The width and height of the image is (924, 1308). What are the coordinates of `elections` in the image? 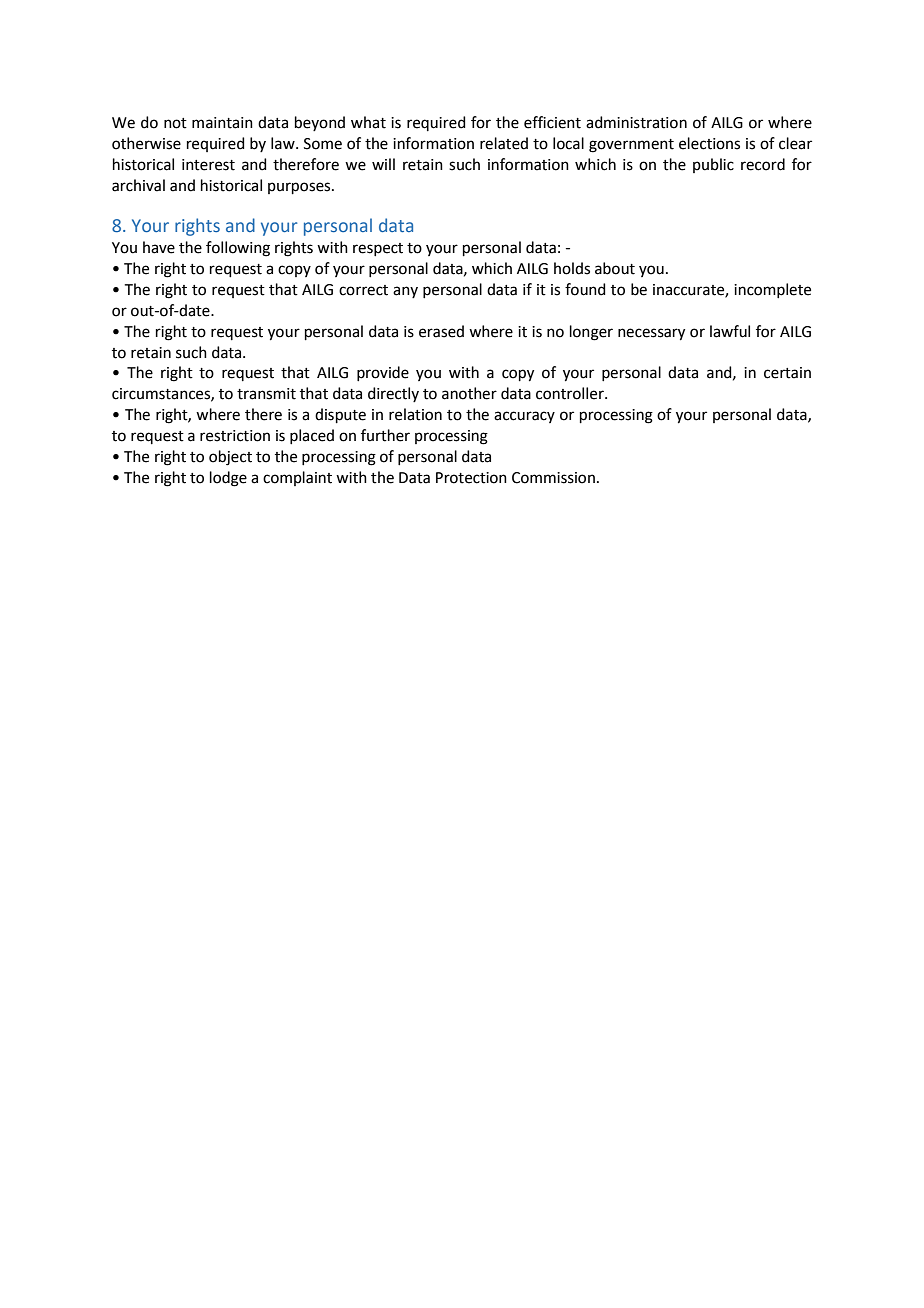 It's located at (709, 143).
